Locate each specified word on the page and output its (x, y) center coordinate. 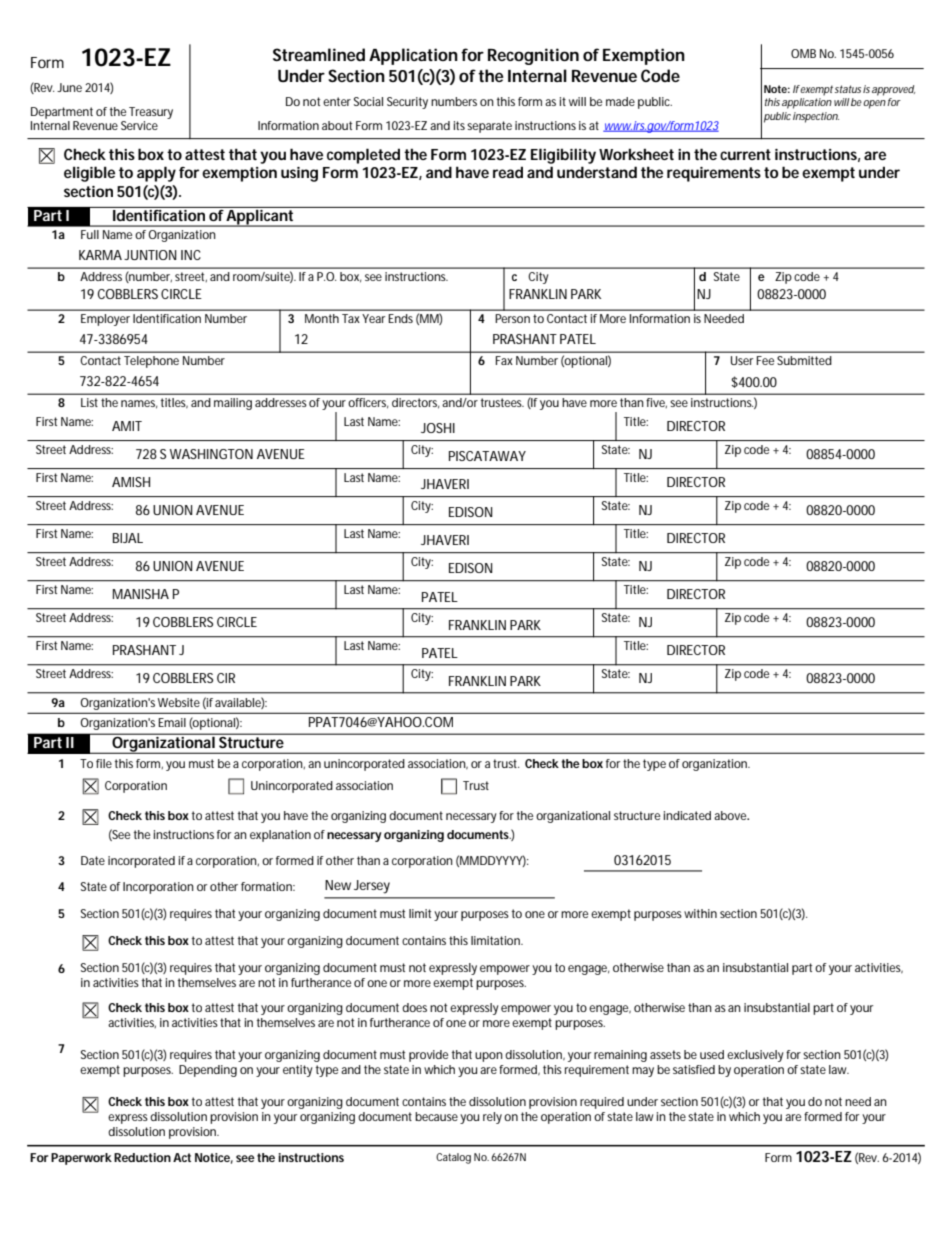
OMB (803, 53)
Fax (504, 360)
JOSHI (438, 428)
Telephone (151, 362)
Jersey (372, 887)
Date (93, 860)
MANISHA (141, 594)
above (731, 815)
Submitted (804, 360)
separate (489, 127)
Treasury (151, 113)
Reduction (142, 1157)
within (700, 913)
